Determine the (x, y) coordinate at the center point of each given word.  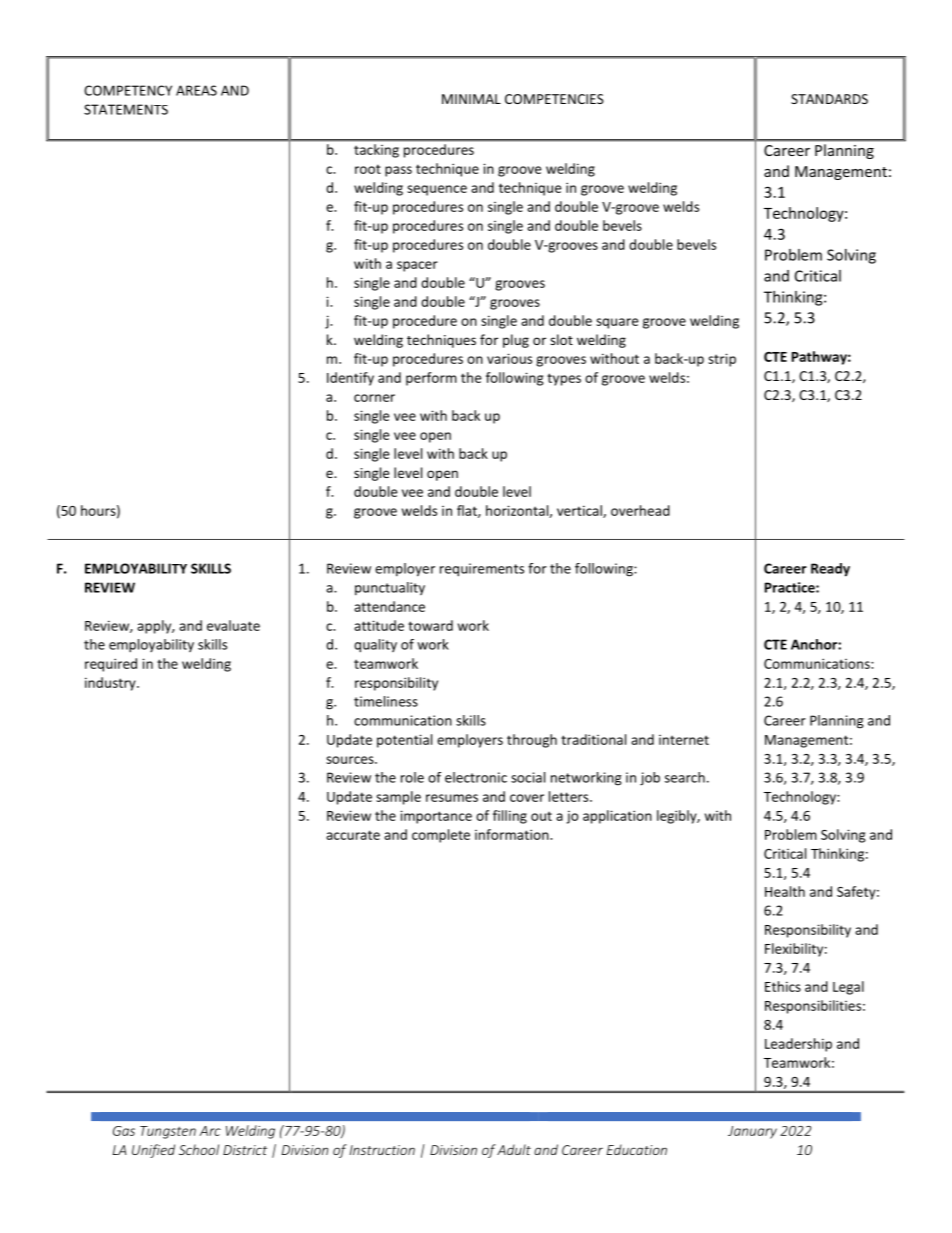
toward (430, 625)
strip (722, 360)
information (513, 834)
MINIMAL (471, 99)
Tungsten (168, 1132)
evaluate (233, 625)
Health (785, 891)
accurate (353, 835)
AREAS (196, 90)
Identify (350, 379)
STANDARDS (829, 99)
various (509, 358)
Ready (830, 570)
